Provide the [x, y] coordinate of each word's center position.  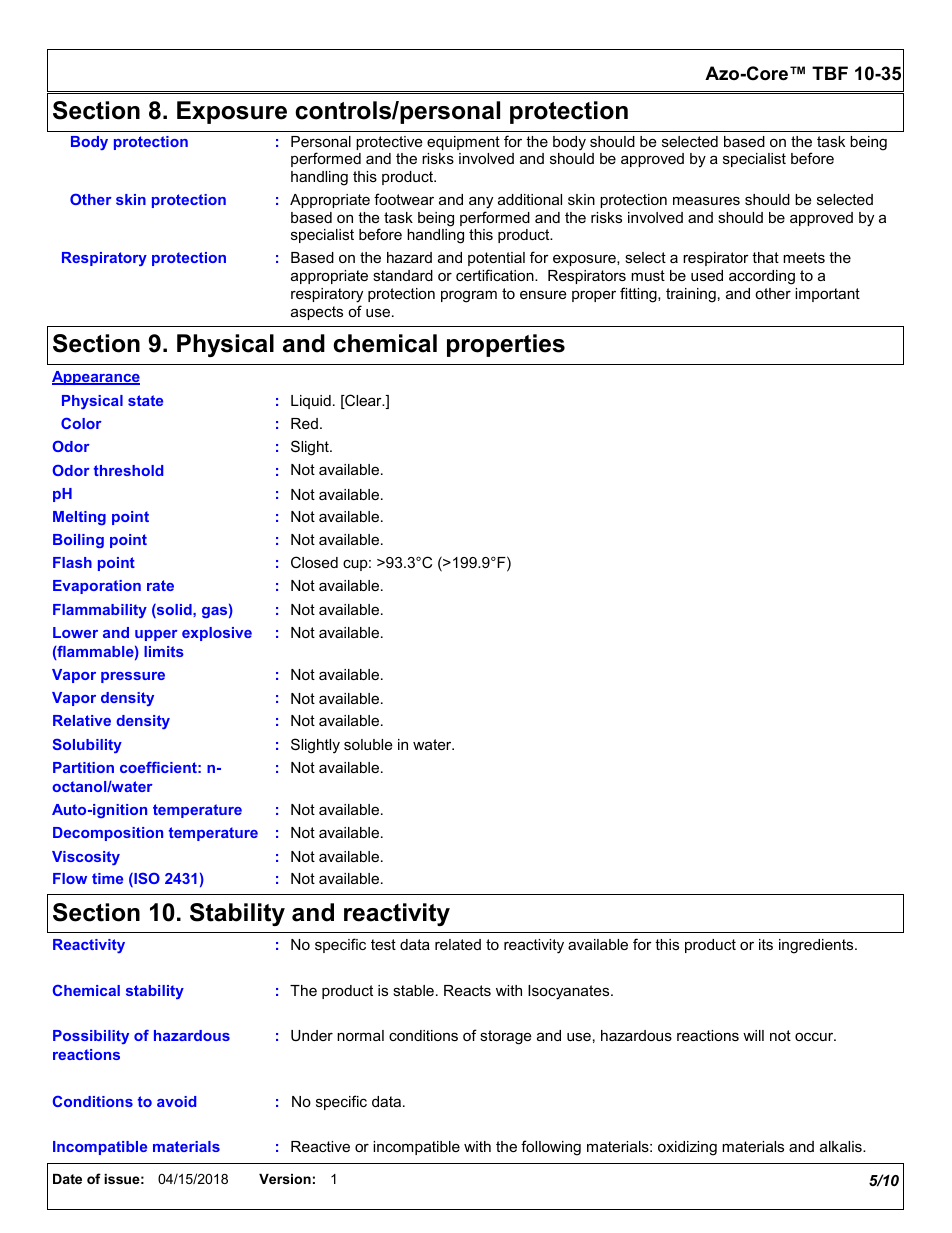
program [469, 296]
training [691, 295]
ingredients [817, 946]
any [481, 202]
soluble [368, 744]
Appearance [96, 378]
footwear [404, 199]
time [107, 878]
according [762, 277]
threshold [128, 470]
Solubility [87, 746]
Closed [314, 562]
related [458, 944]
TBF [830, 73]
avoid [176, 1101]
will [753, 1035]
